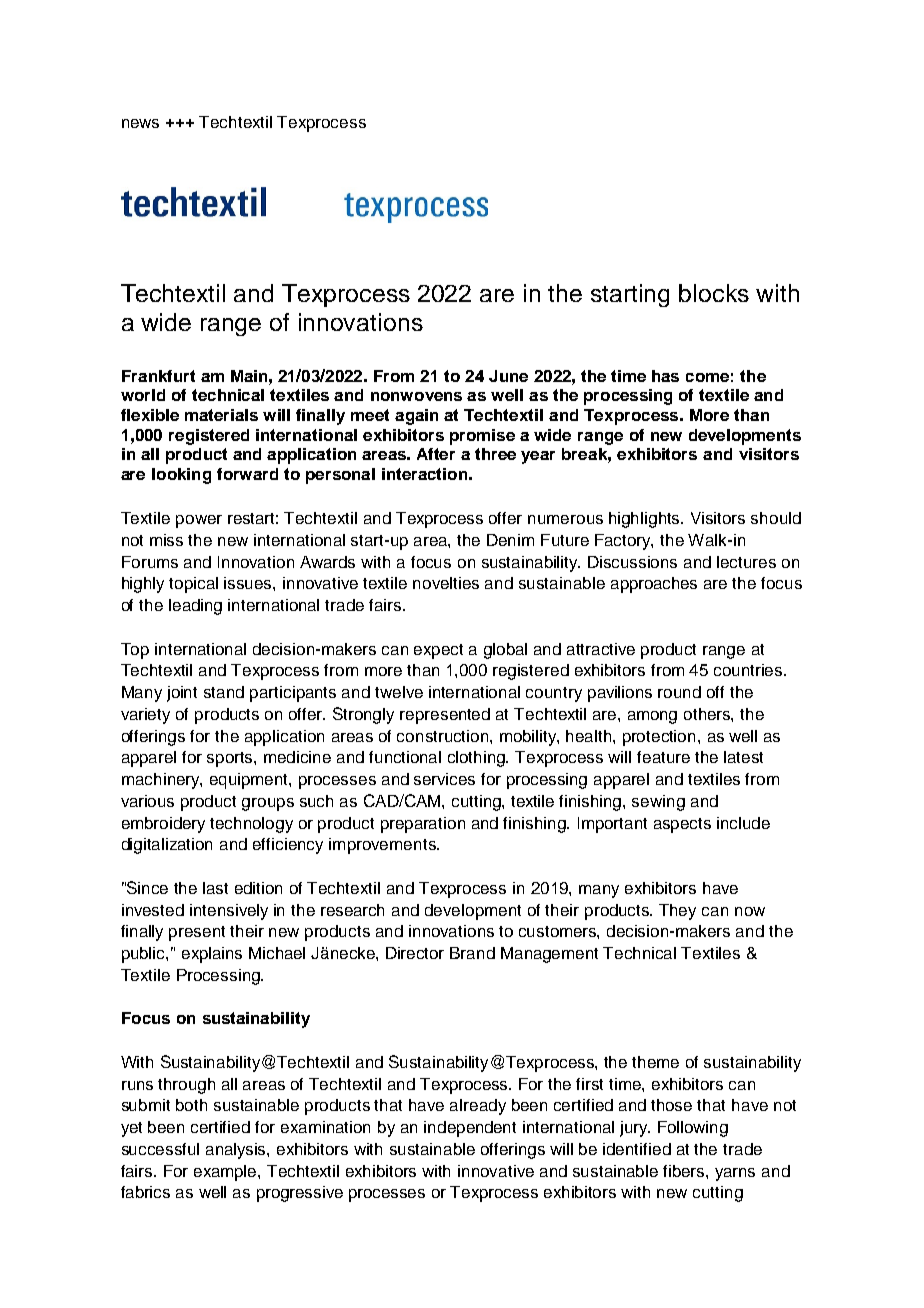  What do you see at coordinates (679, 692) in the screenshot?
I see `round` at bounding box center [679, 692].
